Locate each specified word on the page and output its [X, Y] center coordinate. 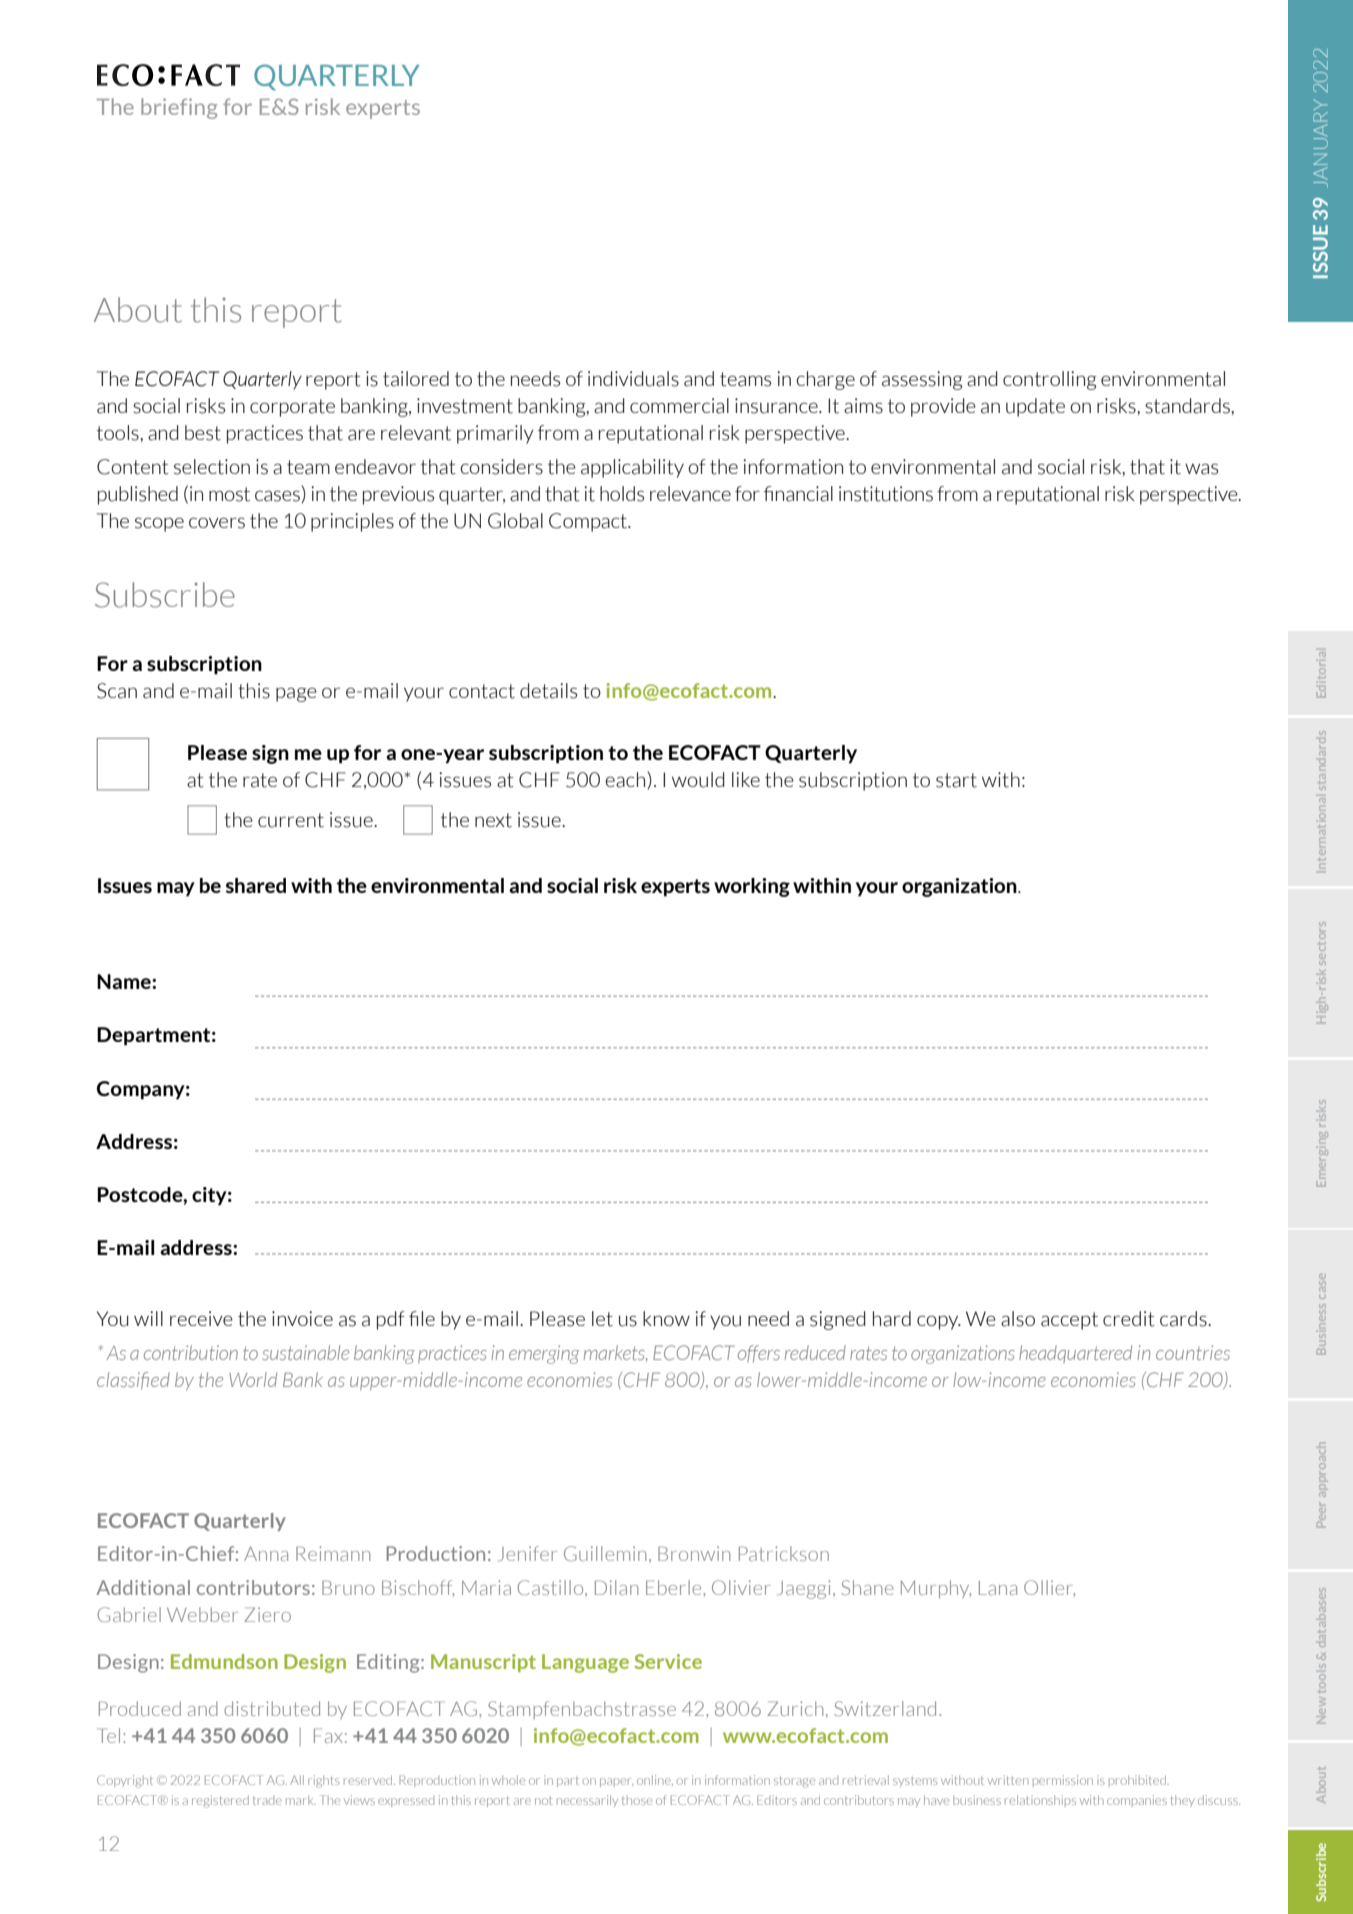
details [548, 691]
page [296, 694]
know [666, 1318]
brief [164, 106]
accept [1069, 1321]
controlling [1049, 380]
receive [201, 1318]
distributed [272, 1708]
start [956, 780]
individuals [633, 379]
